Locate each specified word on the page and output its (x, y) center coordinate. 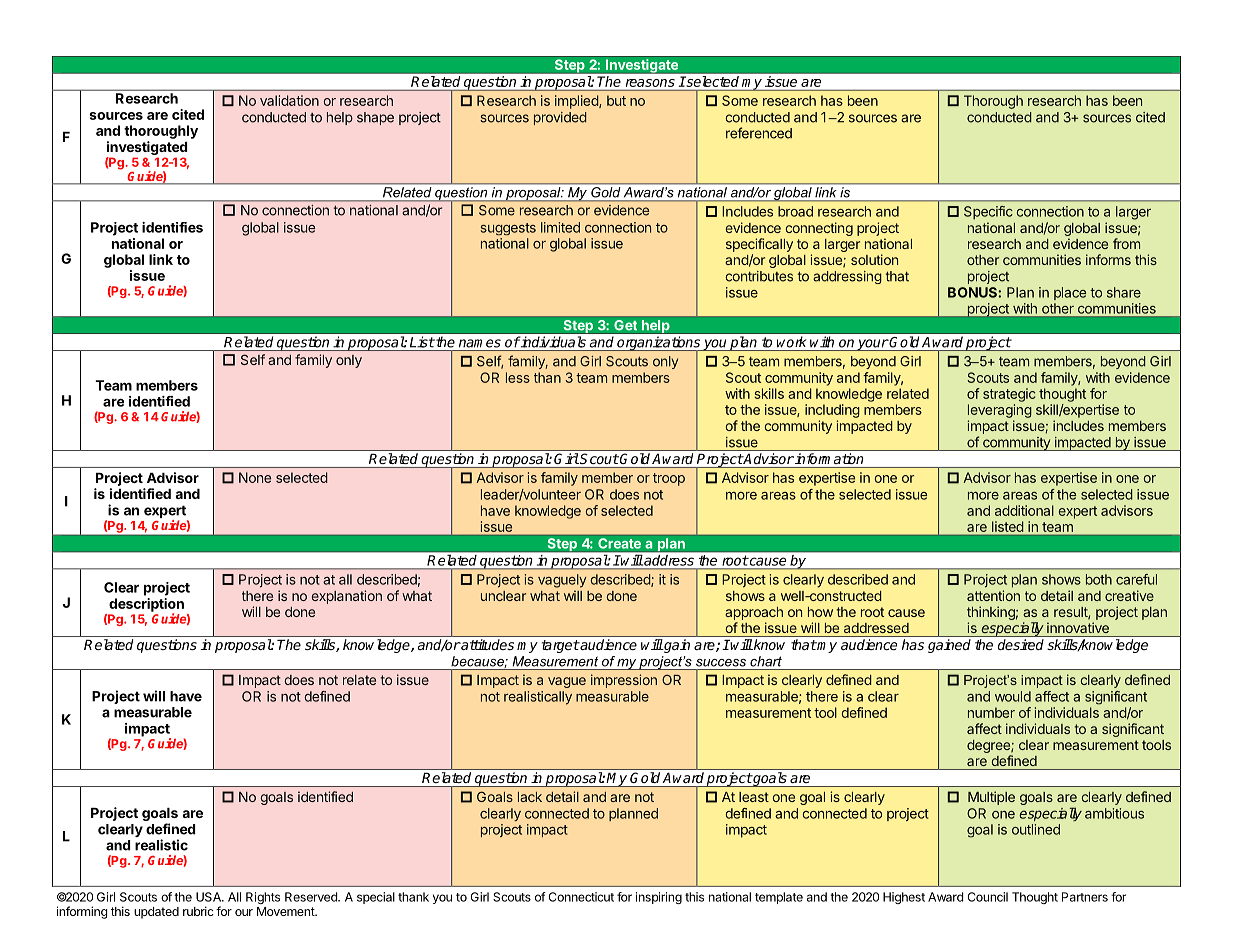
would (1013, 696)
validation (289, 100)
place (1070, 293)
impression (624, 681)
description (146, 606)
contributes (759, 276)
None (255, 477)
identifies (172, 227)
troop (669, 479)
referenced (759, 133)
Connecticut (581, 897)
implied (577, 102)
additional (1024, 510)
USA (209, 897)
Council (988, 897)
